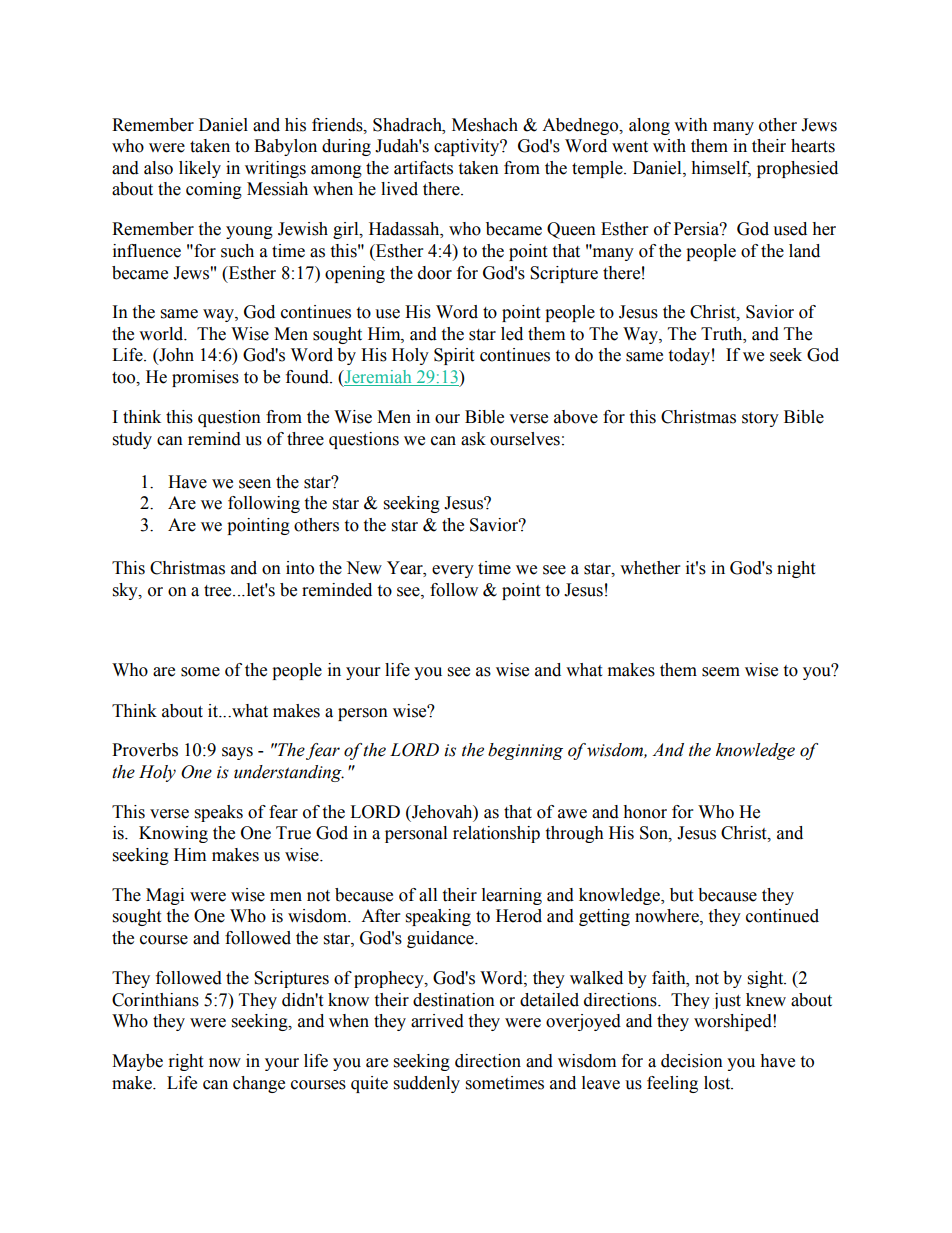 The image size is (952, 1233). What do you see at coordinates (473, 439) in the image?
I see `ask` at bounding box center [473, 439].
